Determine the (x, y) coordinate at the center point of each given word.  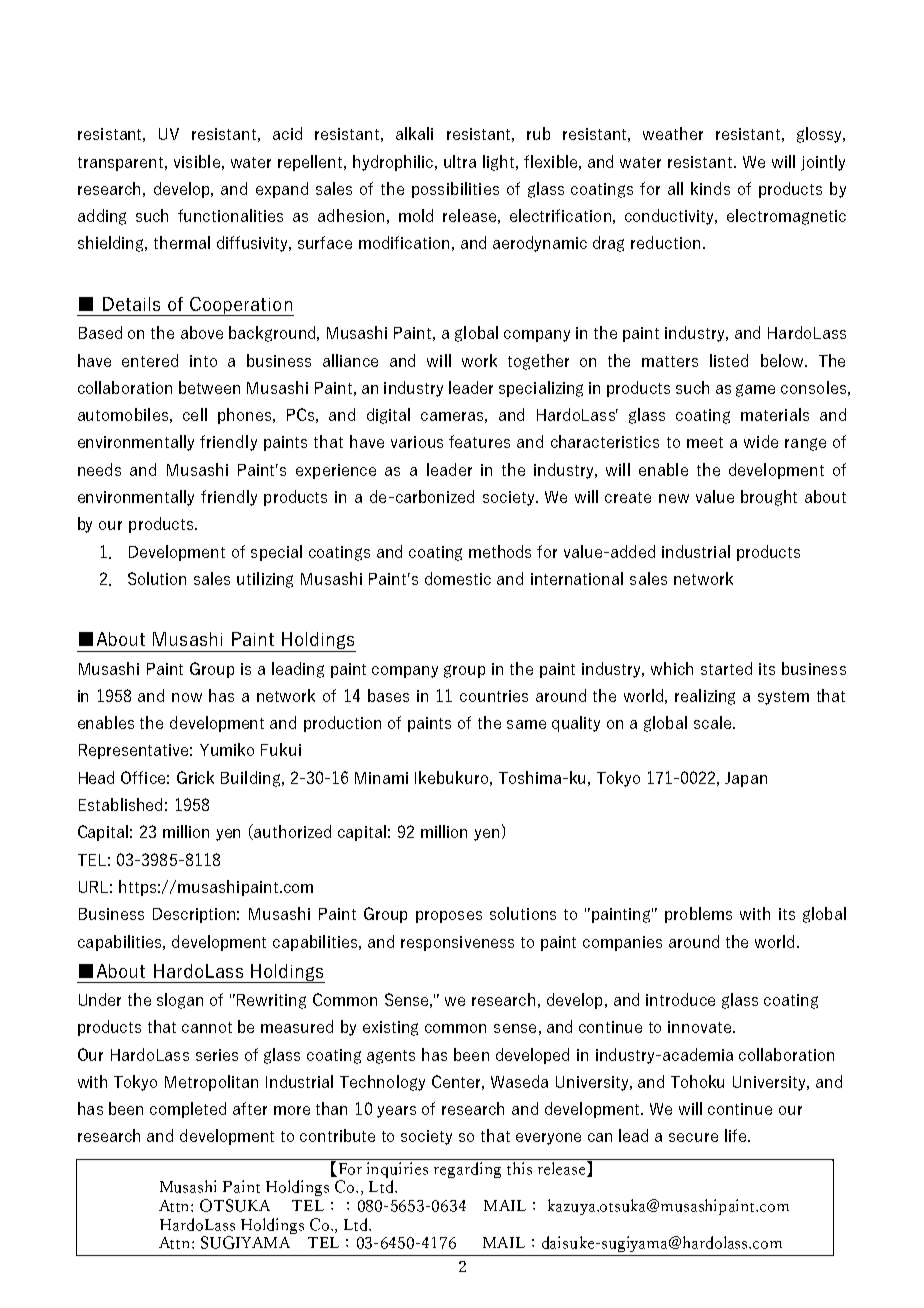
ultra (460, 161)
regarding (467, 1170)
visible (197, 161)
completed (188, 1110)
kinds (710, 188)
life (737, 1135)
